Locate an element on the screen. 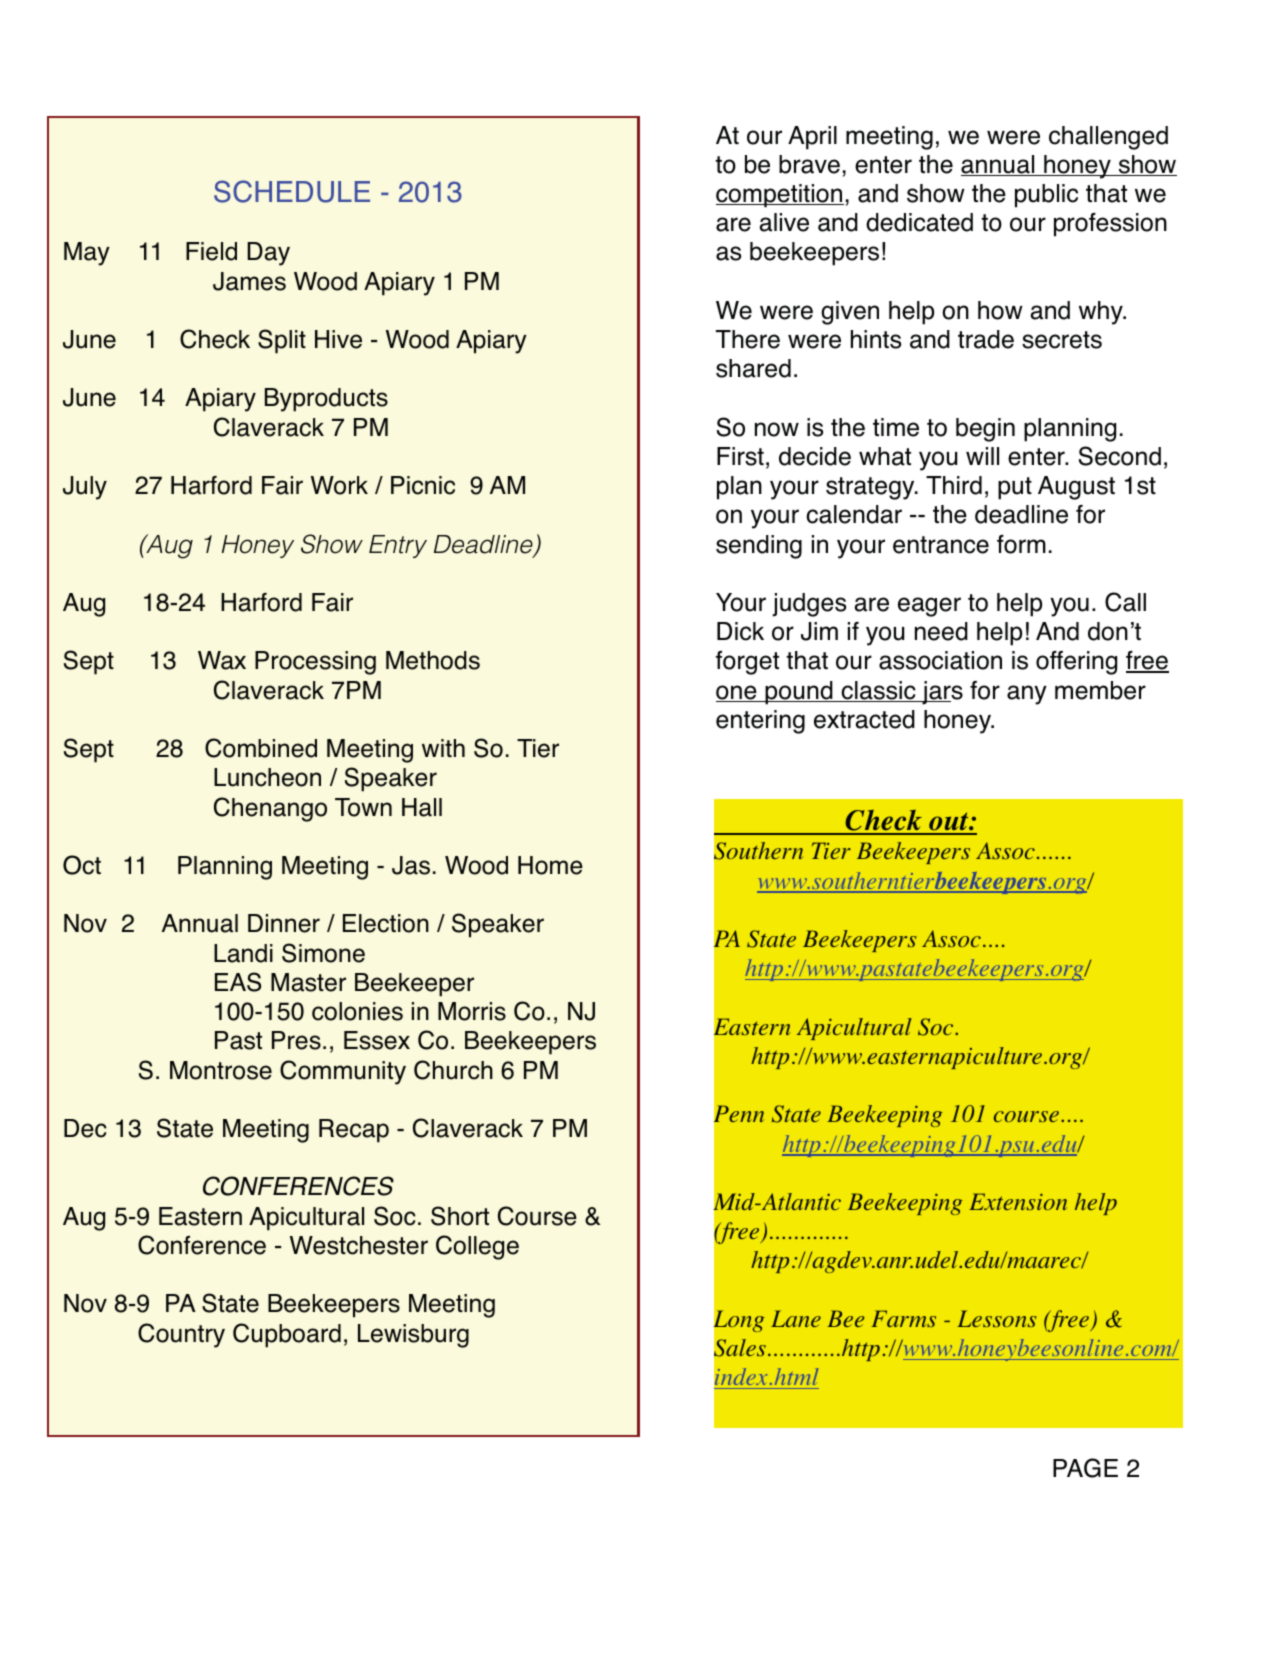  Home is located at coordinates (550, 865).
